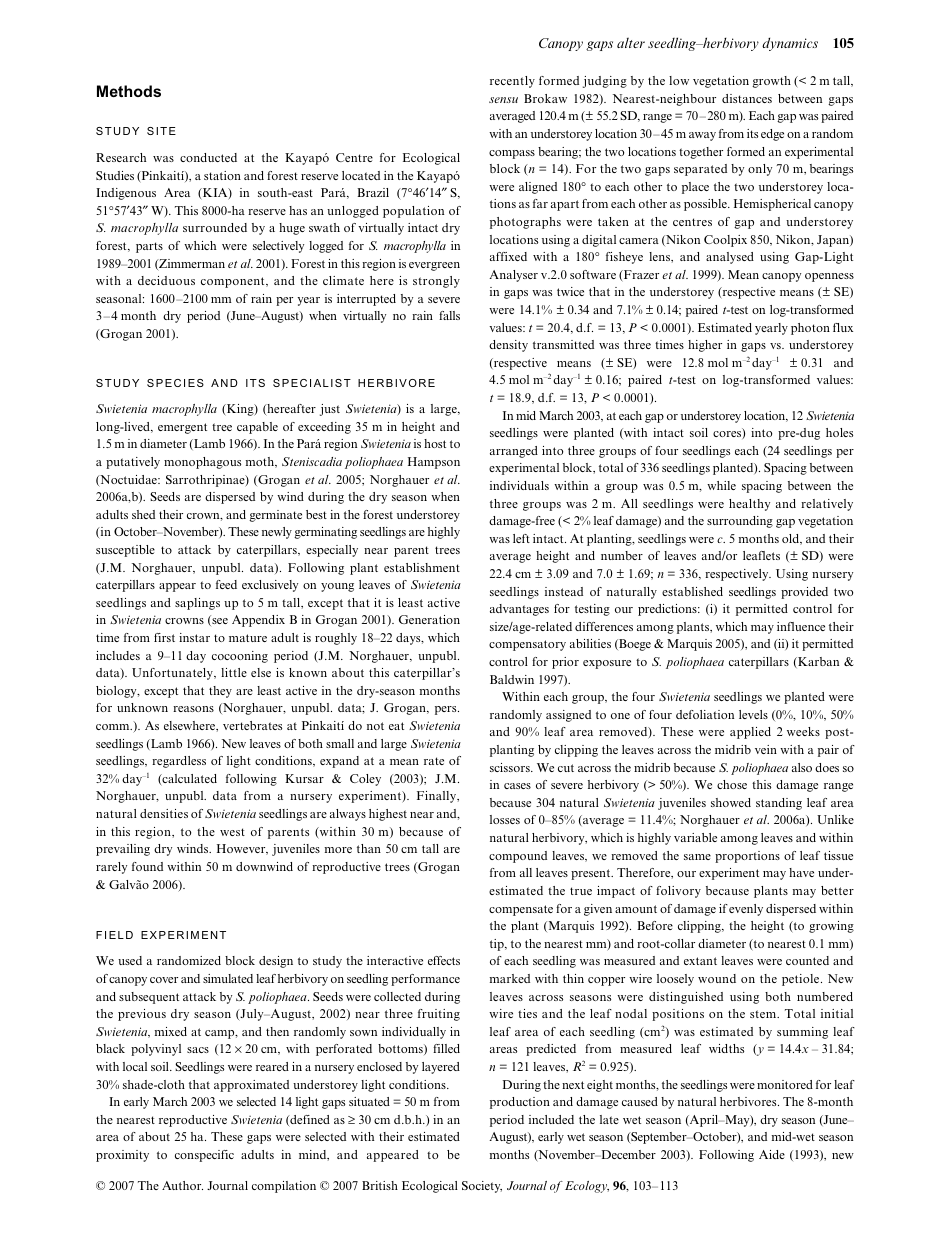 Image resolution: width=952 pixels, height=1252 pixels. I want to click on conspecific, so click(204, 1156).
